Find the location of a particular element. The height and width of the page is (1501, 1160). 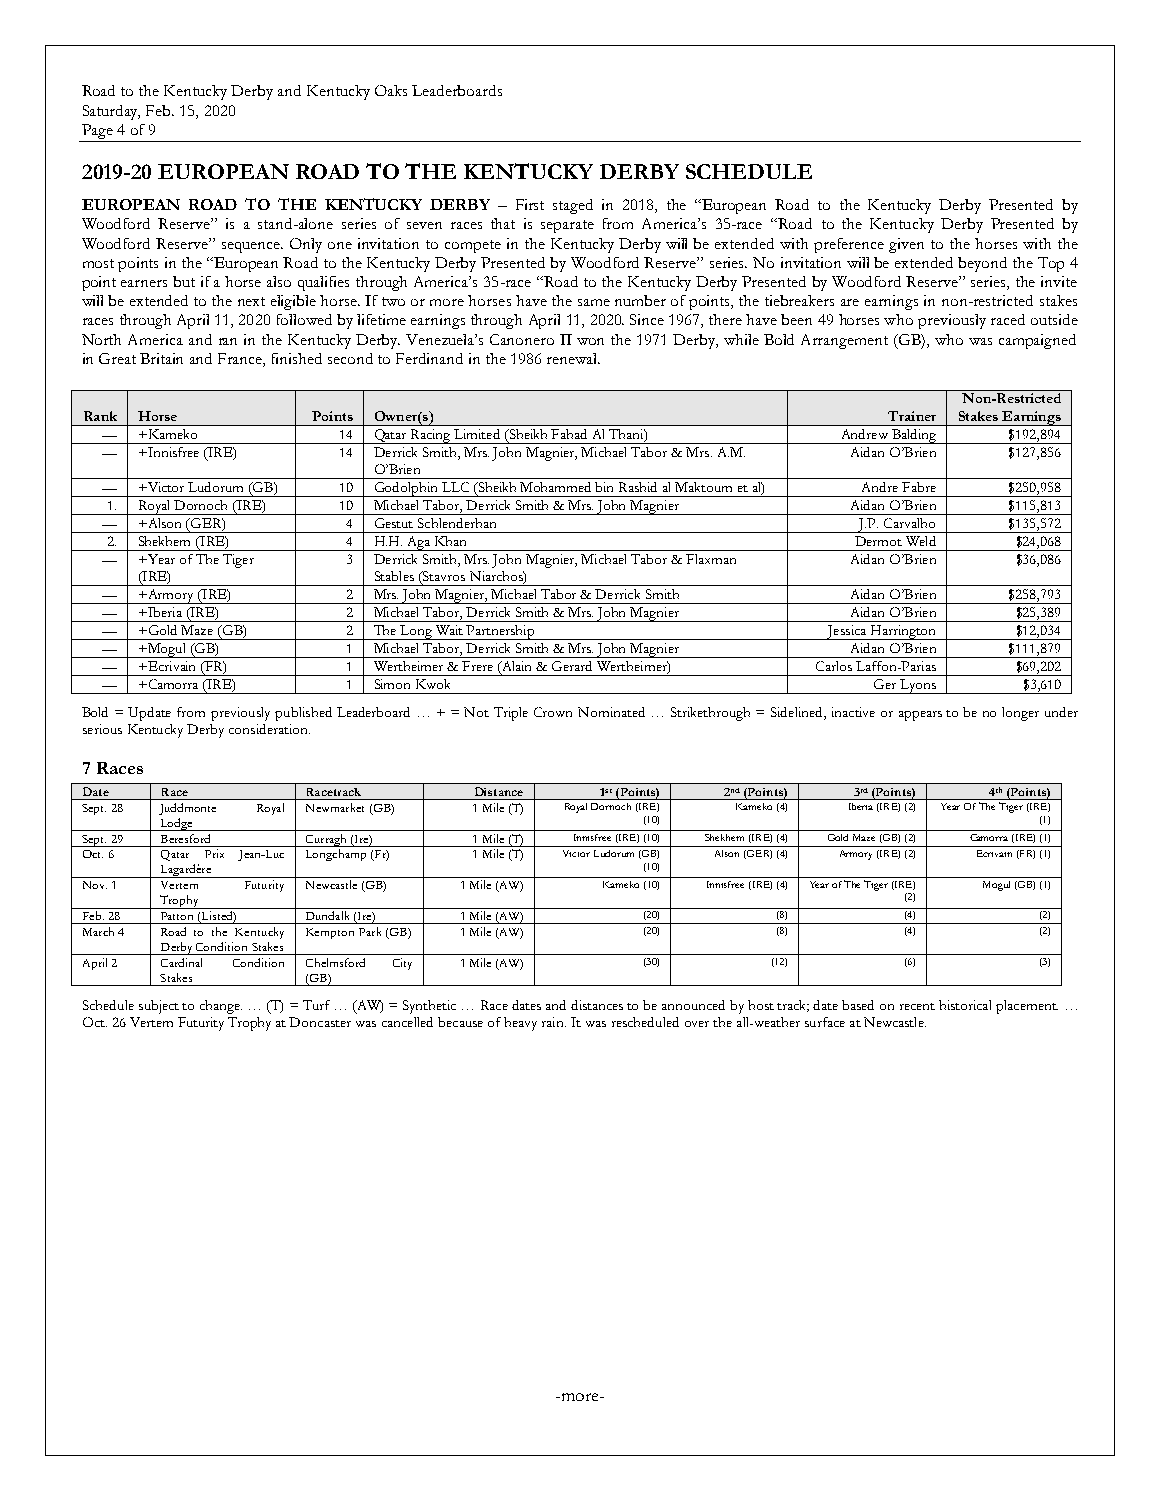

Dermot is located at coordinates (878, 541).
